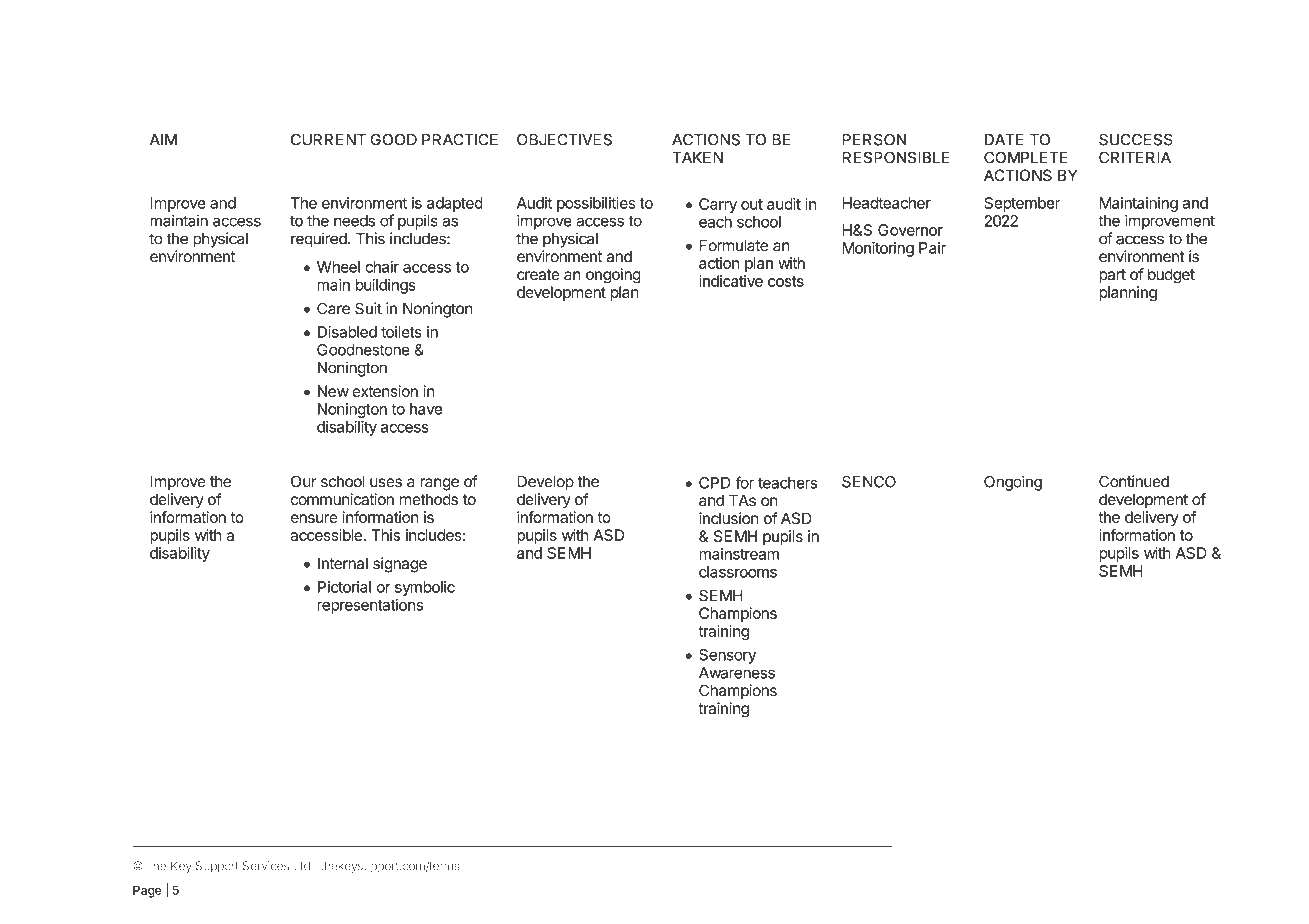 This page has width=1309, height=924. I want to click on COMPLETE, so click(1025, 157).
